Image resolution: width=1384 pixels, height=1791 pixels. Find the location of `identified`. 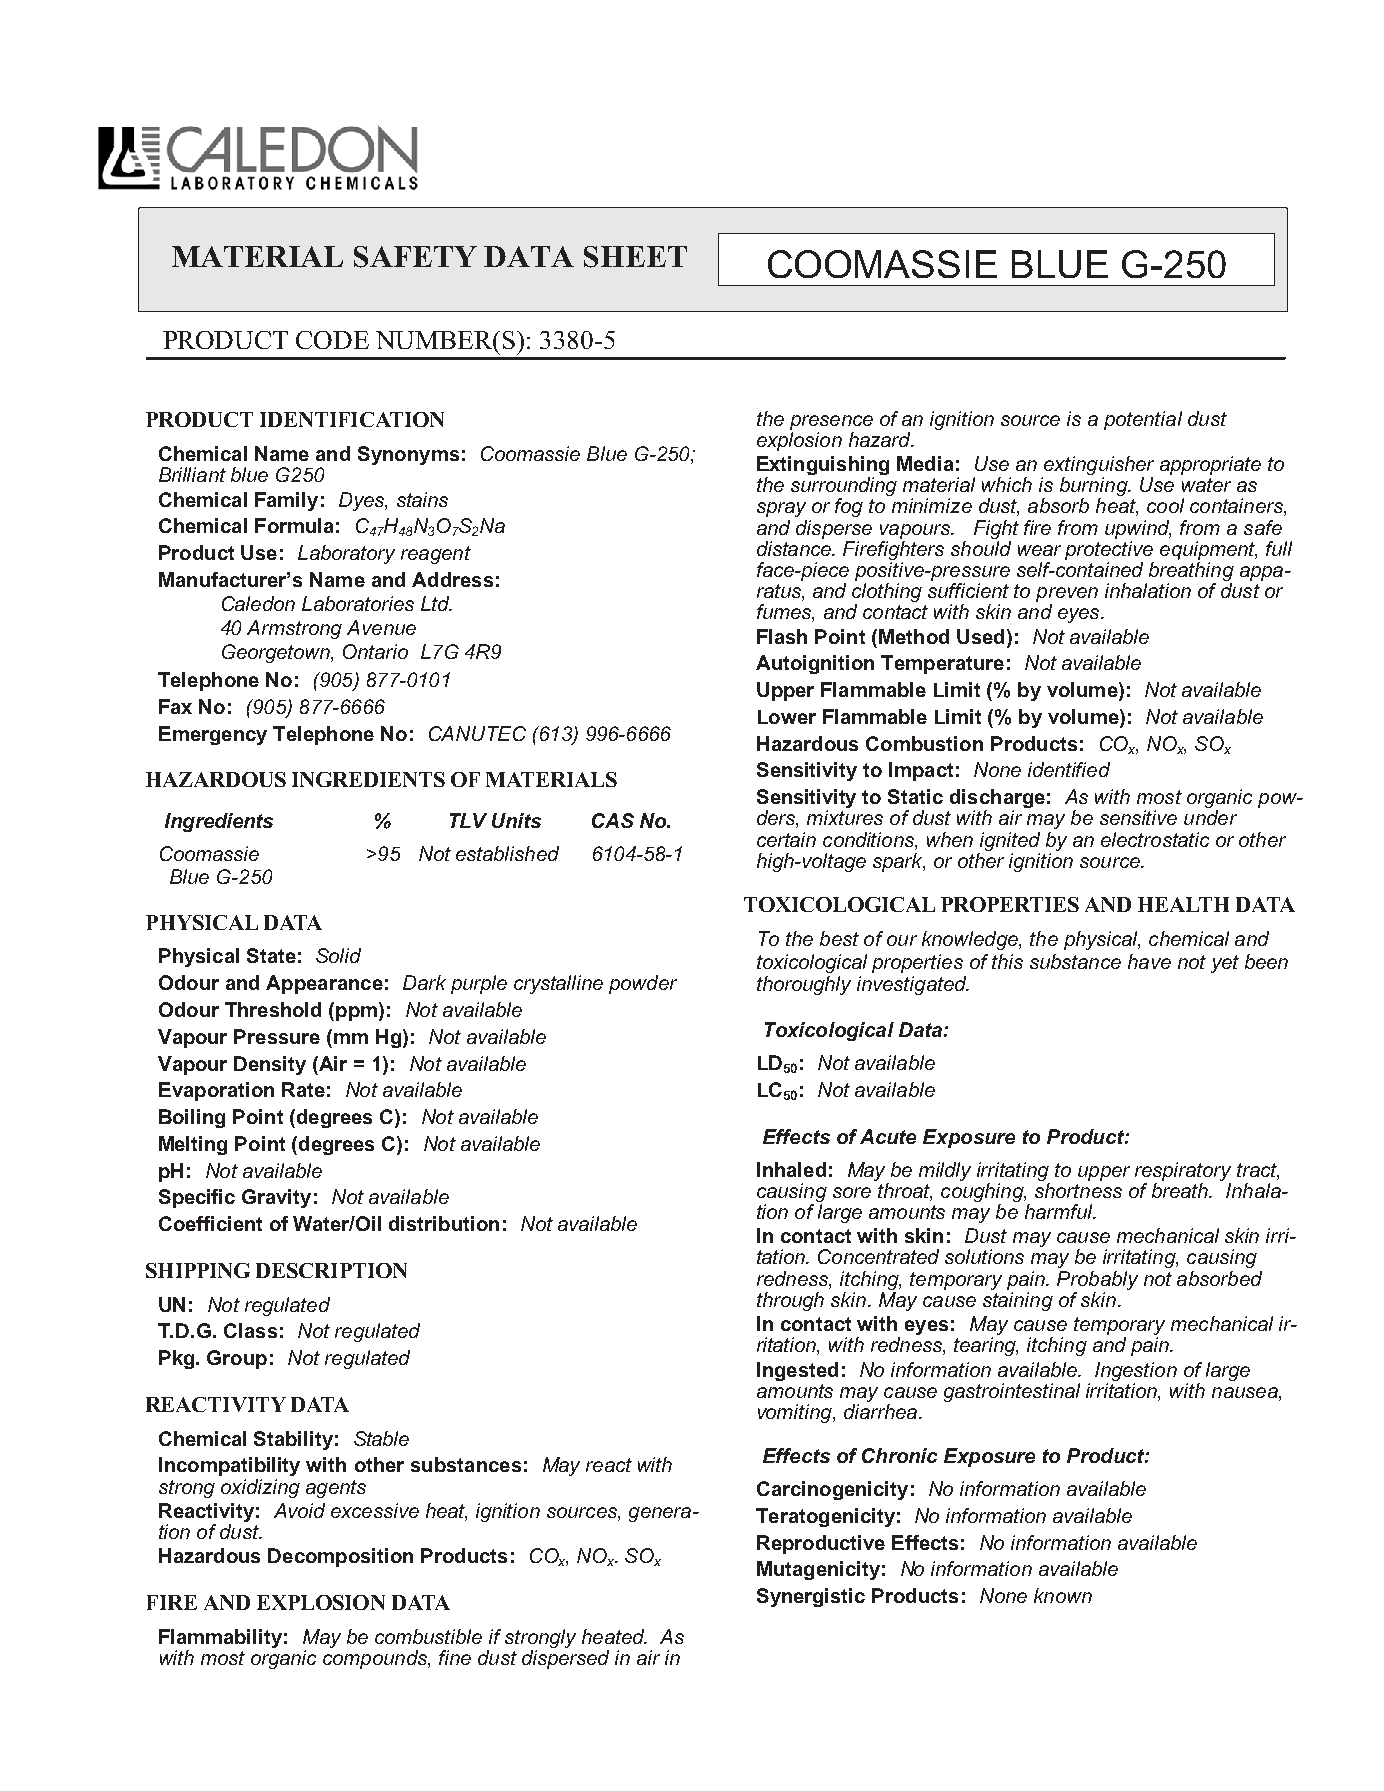

identified is located at coordinates (1069, 769).
